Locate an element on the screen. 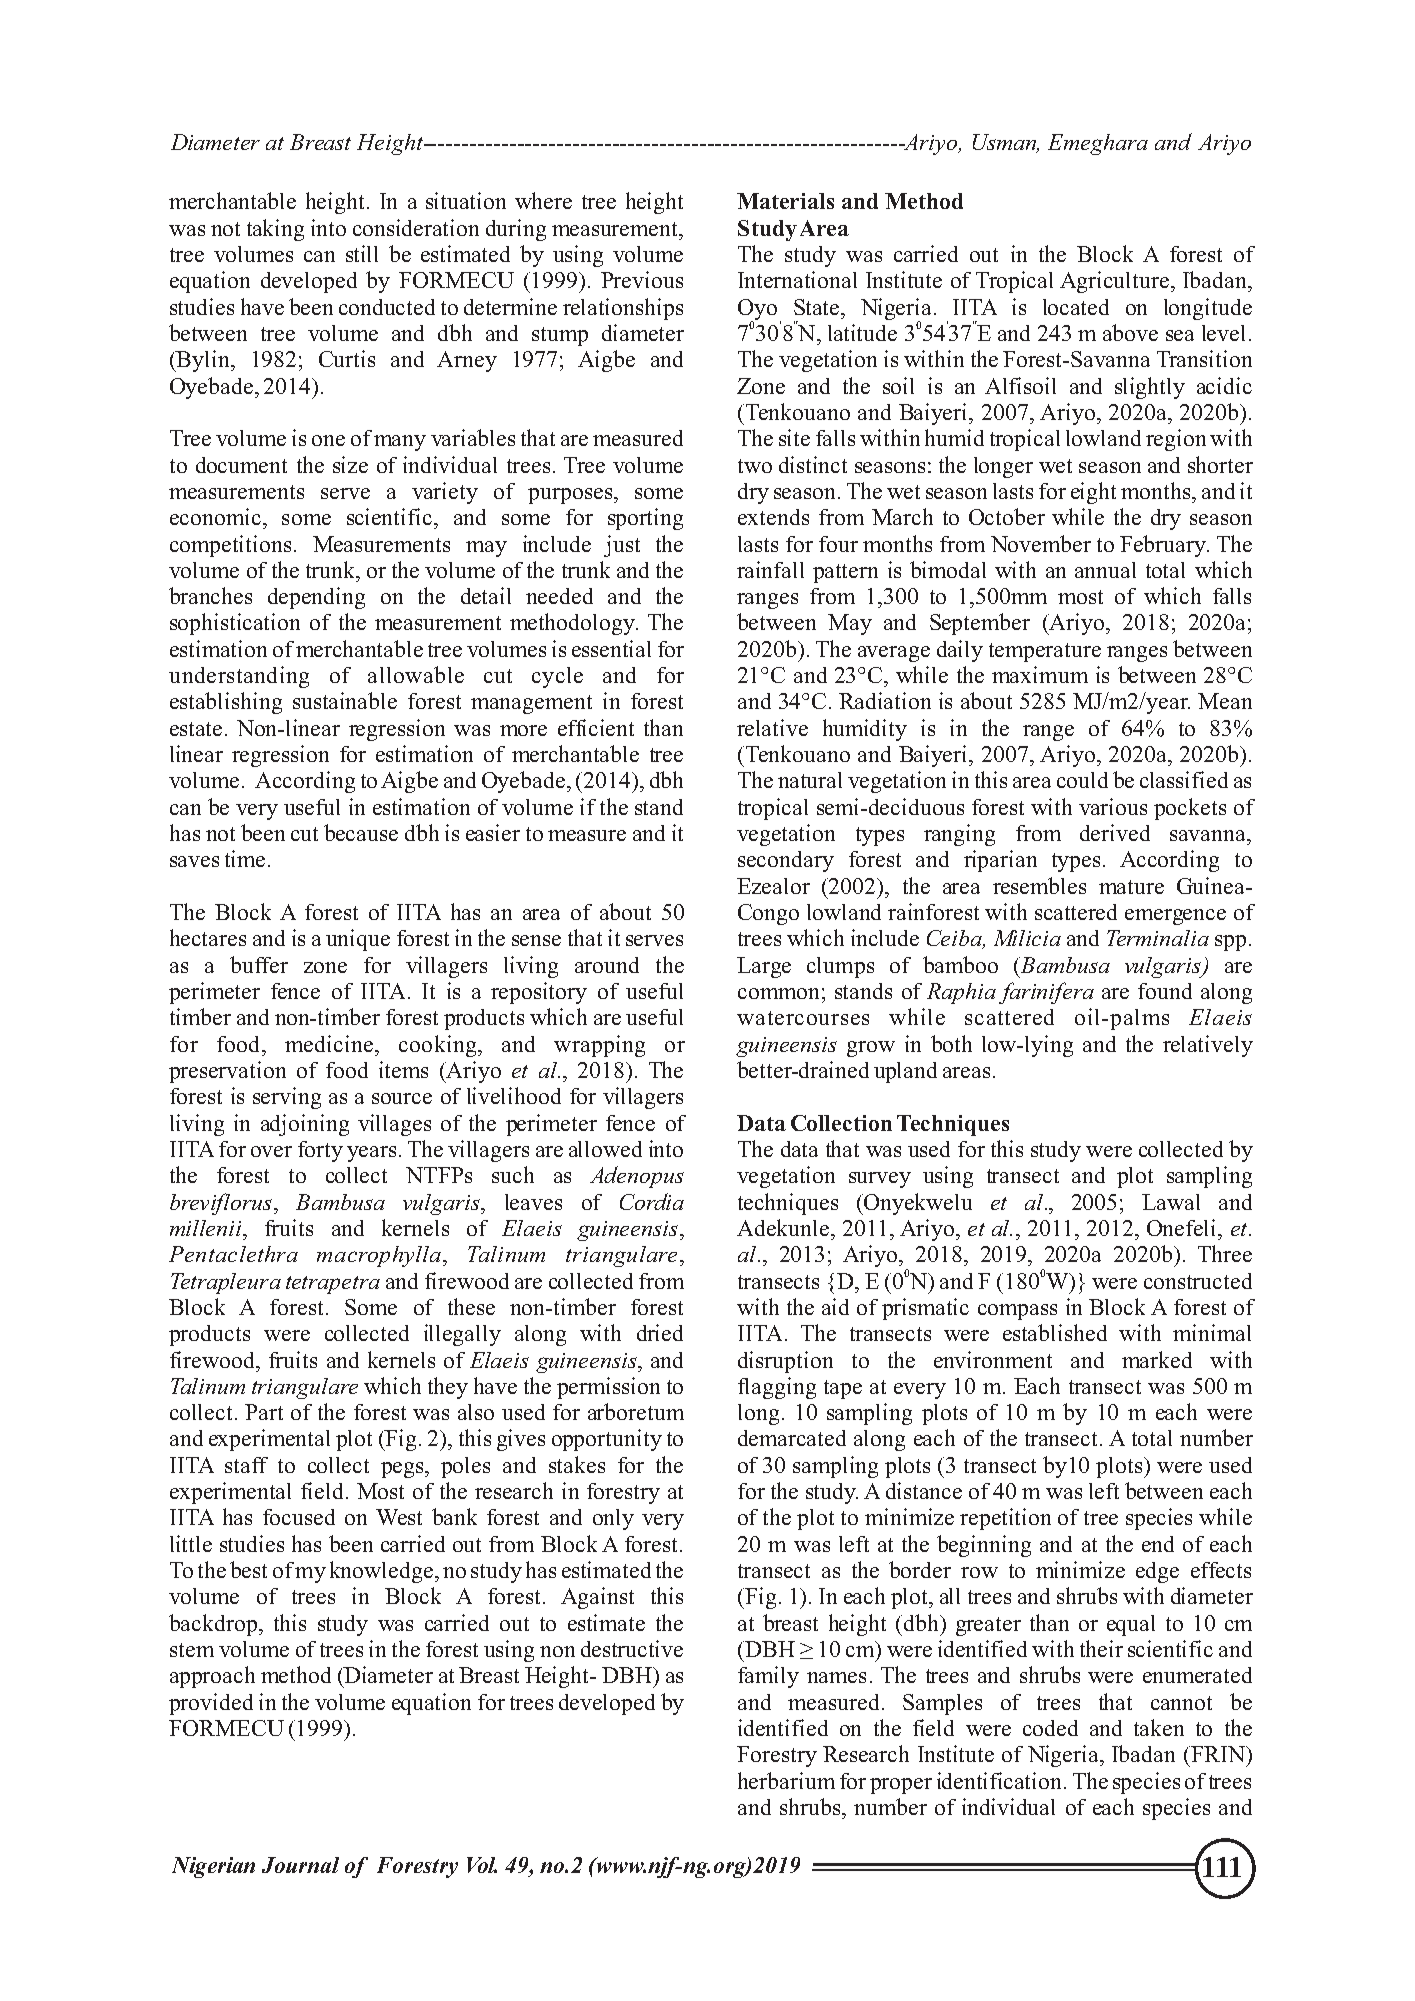  Journal is located at coordinates (300, 1865).
